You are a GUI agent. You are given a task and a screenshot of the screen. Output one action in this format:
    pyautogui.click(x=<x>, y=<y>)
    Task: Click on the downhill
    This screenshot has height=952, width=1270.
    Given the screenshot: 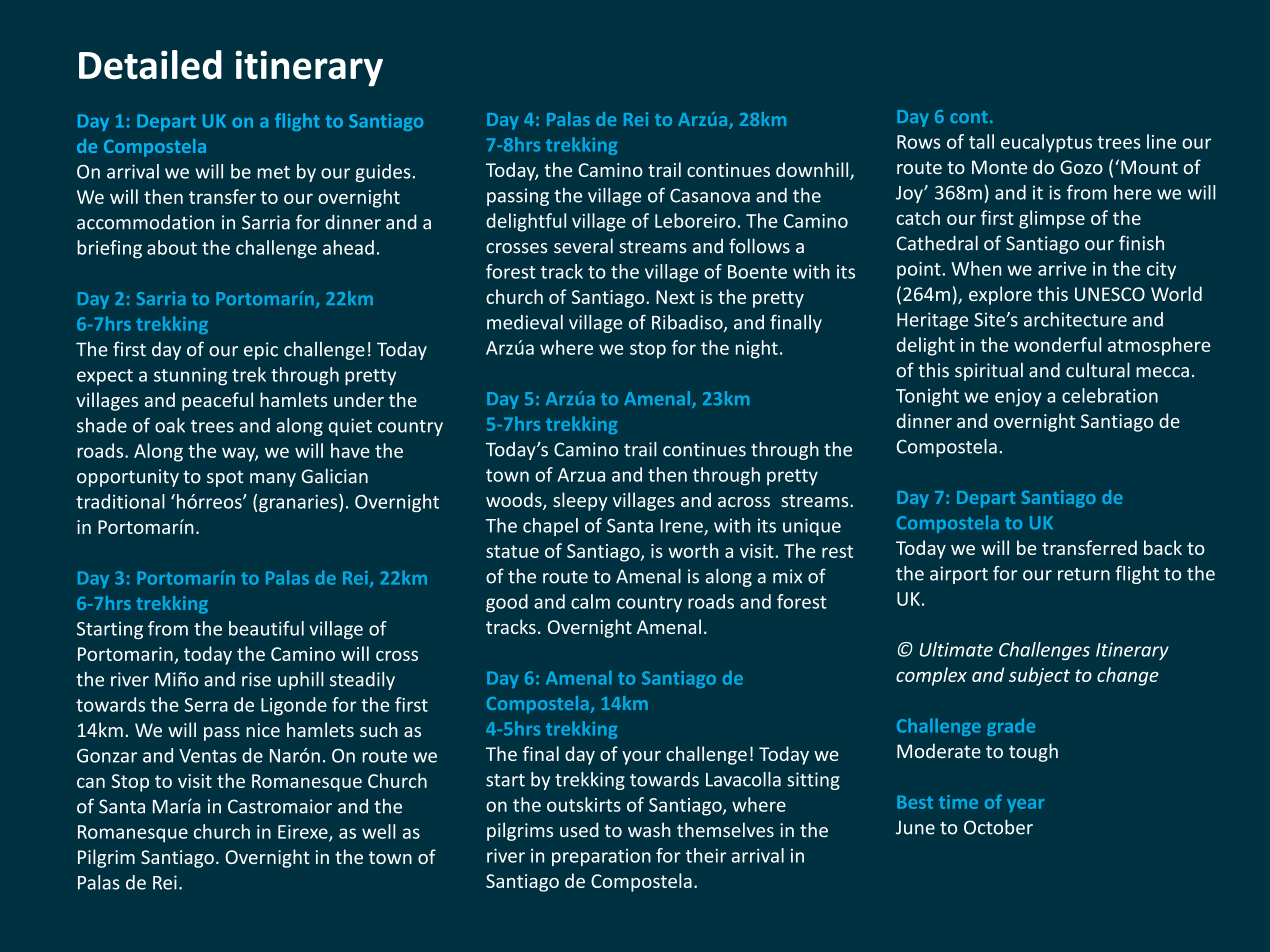 What is the action you would take?
    pyautogui.click(x=813, y=170)
